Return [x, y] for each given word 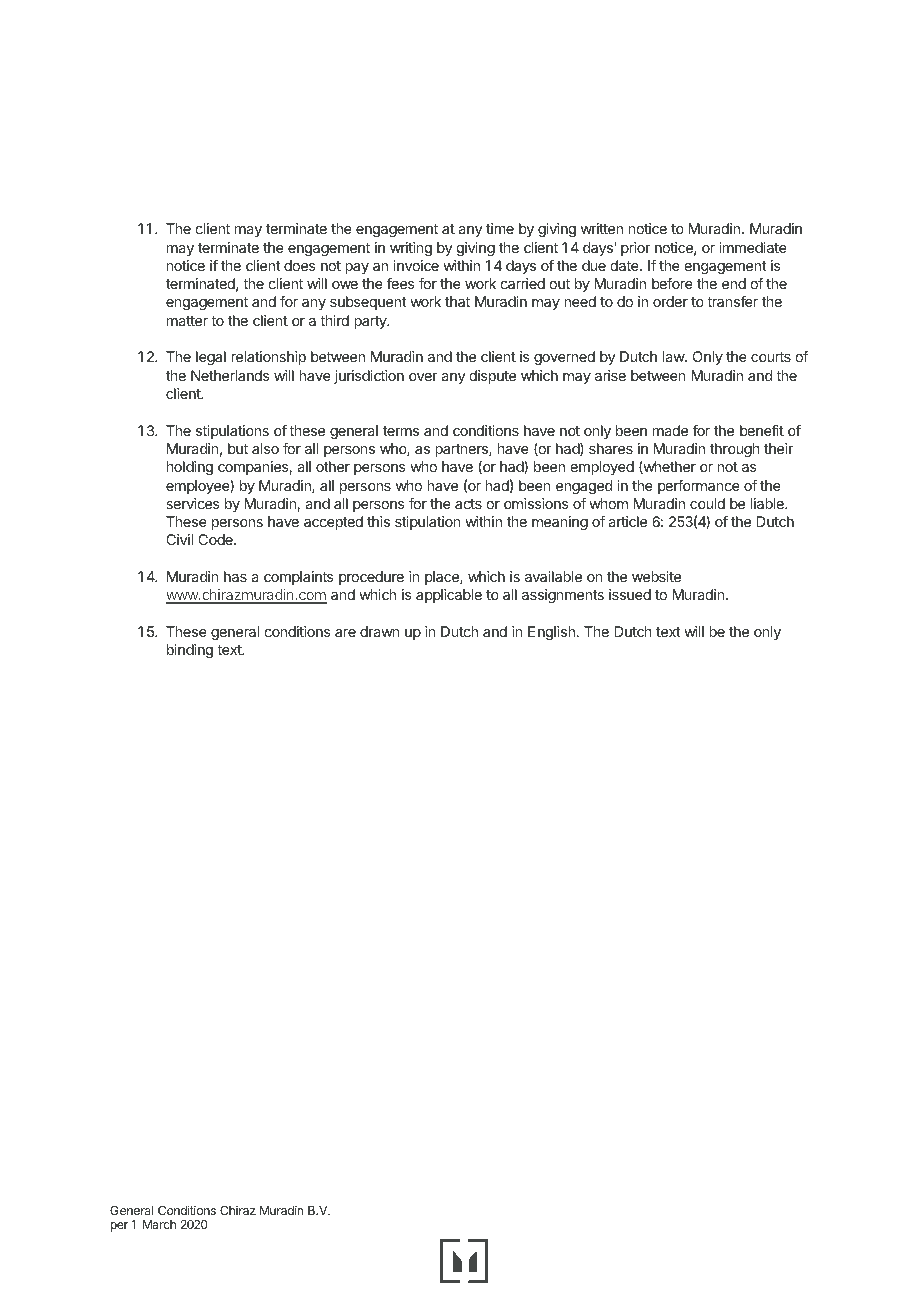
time [500, 228]
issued [630, 594]
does [300, 265]
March [159, 1224]
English [551, 633]
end [734, 283]
